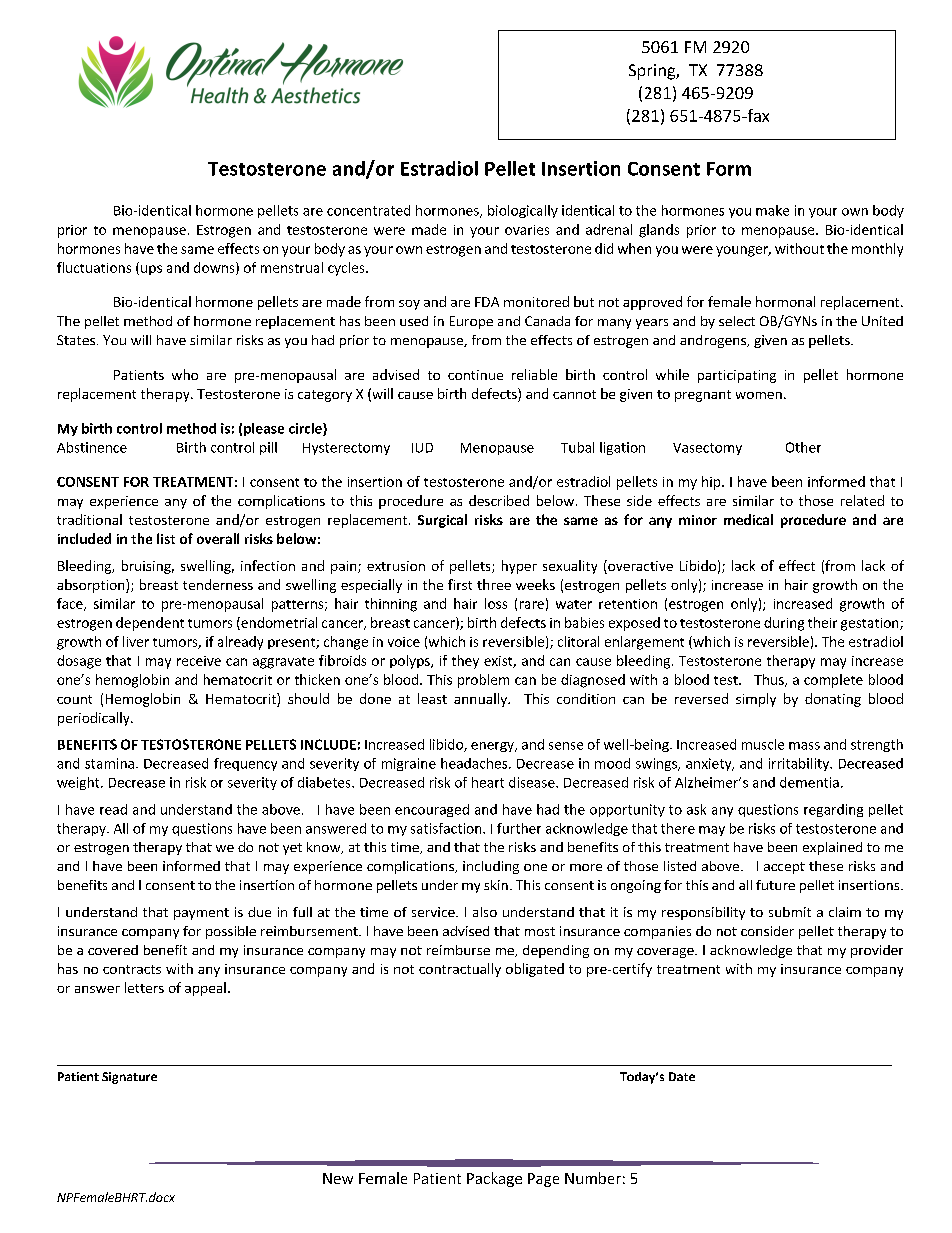  Describe the element at coordinates (803, 447) in the document. I see `Other` at that location.
